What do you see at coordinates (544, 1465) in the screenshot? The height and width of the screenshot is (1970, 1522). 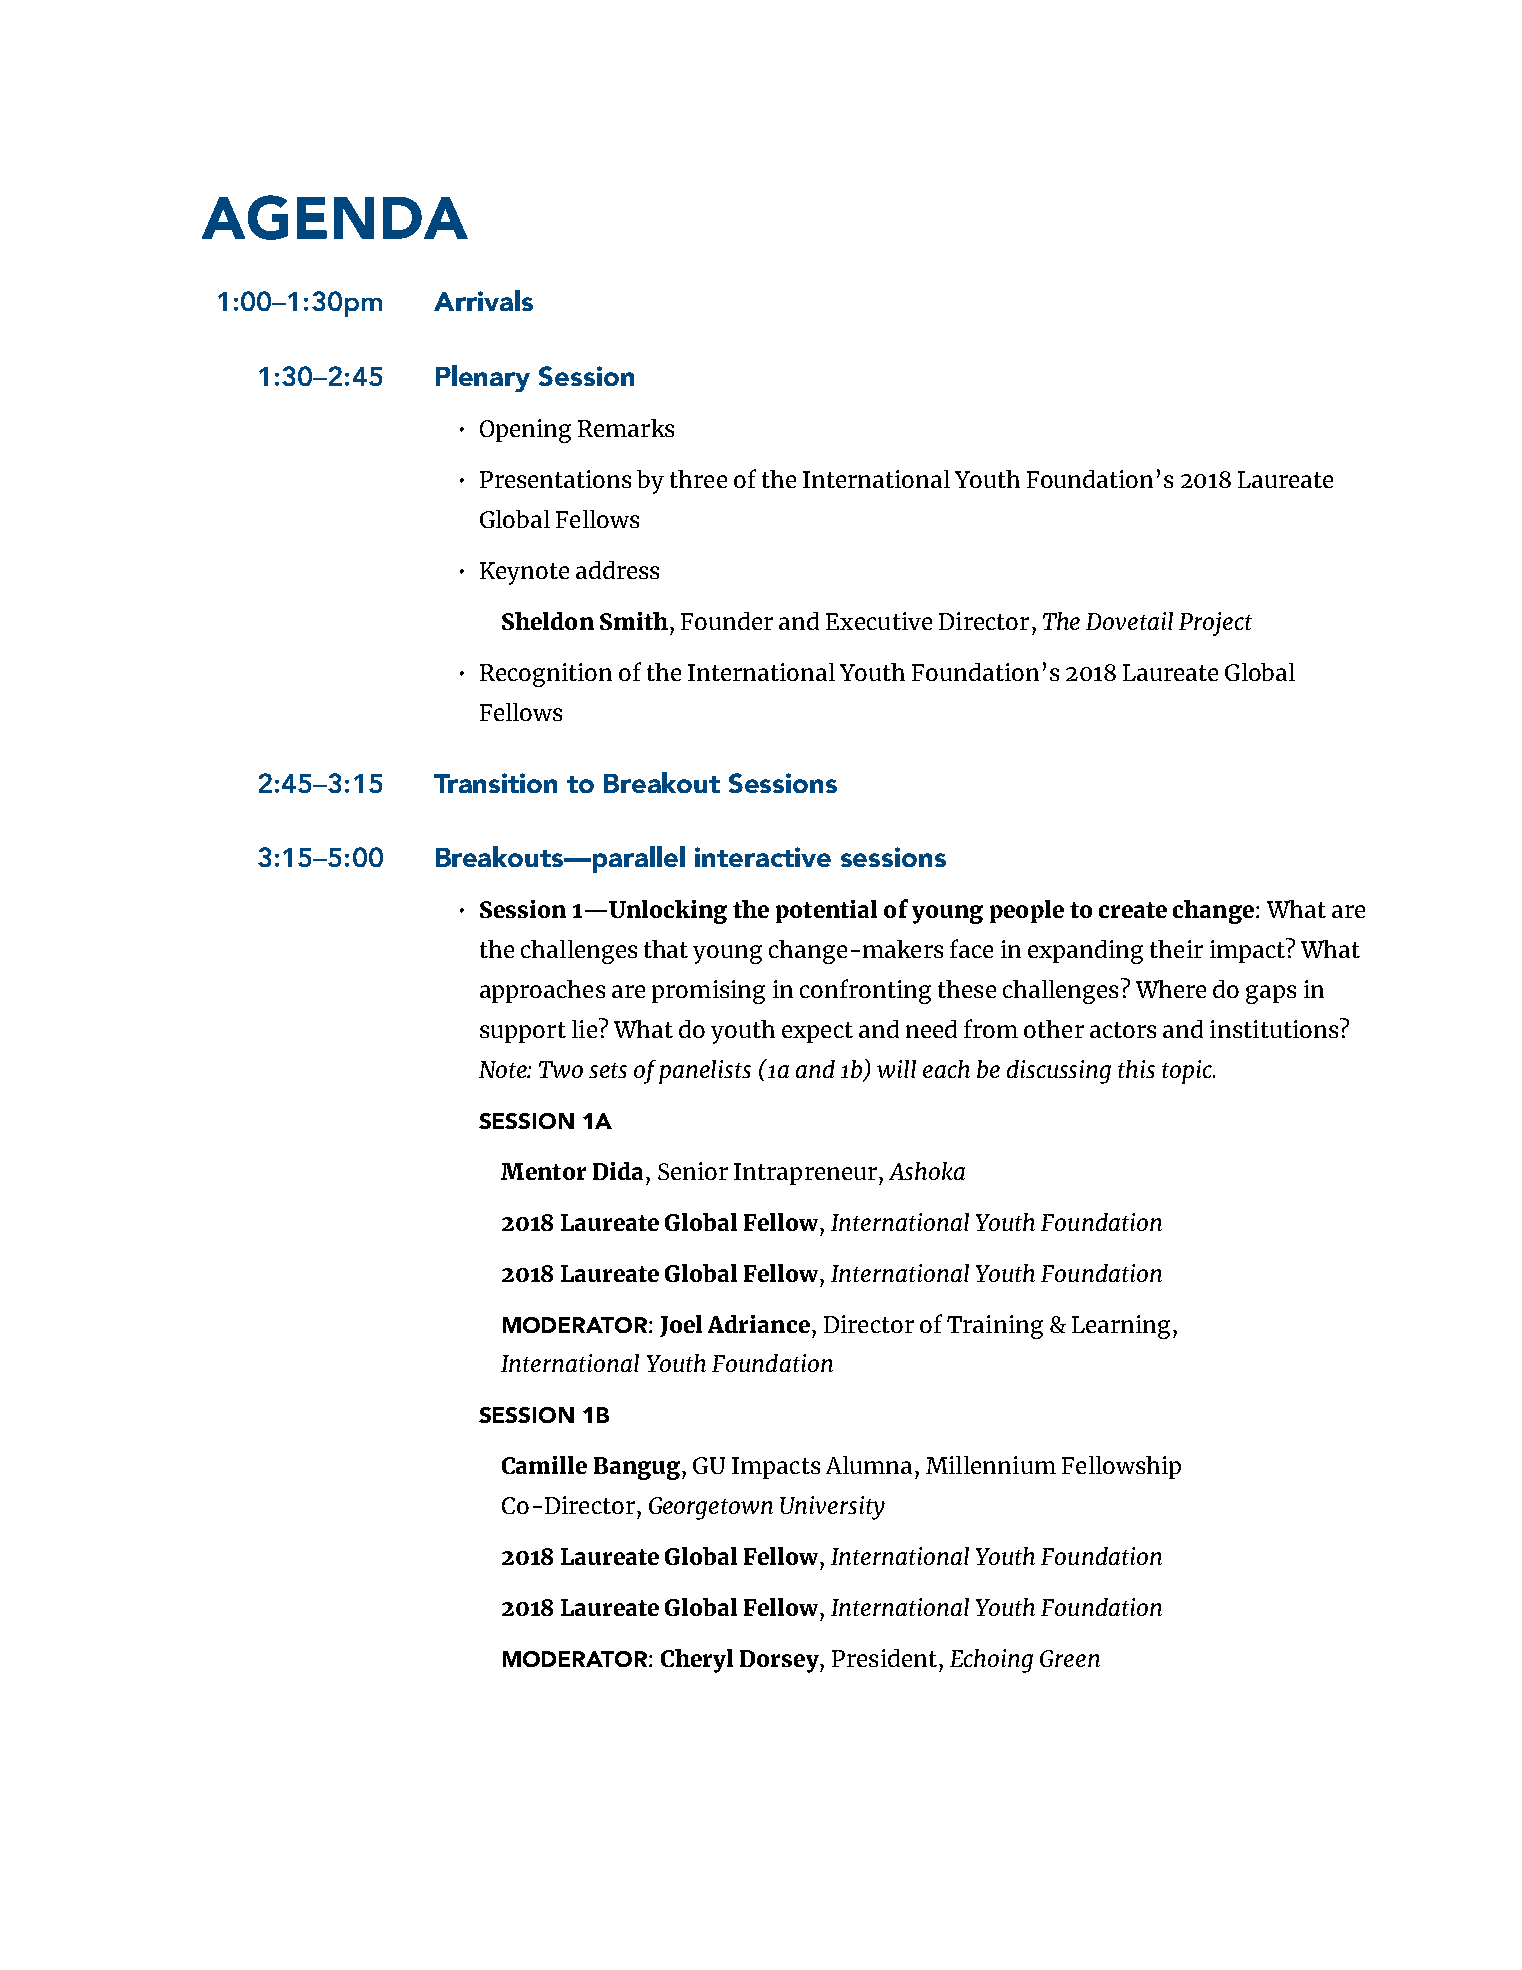 I see `Camille` at bounding box center [544, 1465].
